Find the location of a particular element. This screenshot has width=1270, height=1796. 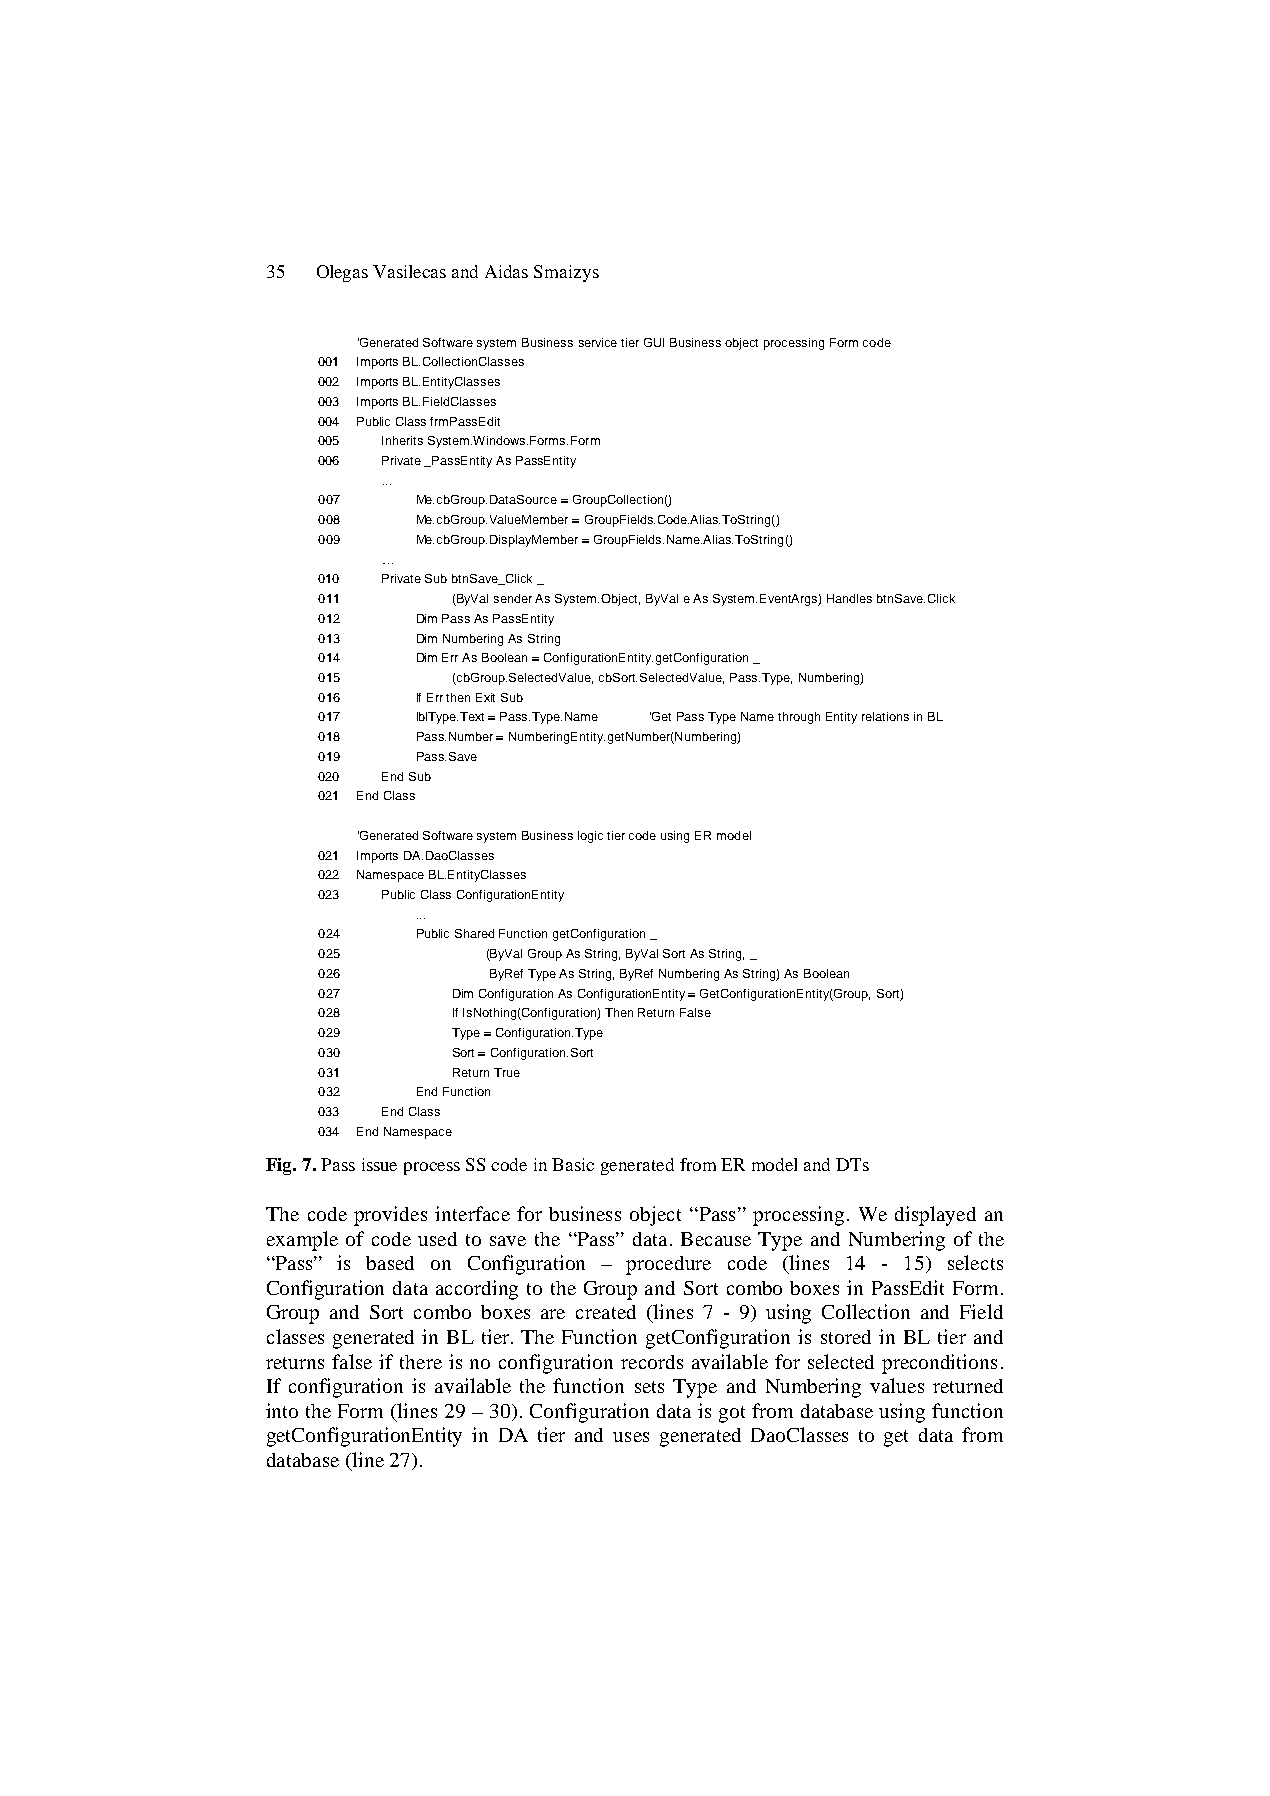

relations is located at coordinates (885, 716).
